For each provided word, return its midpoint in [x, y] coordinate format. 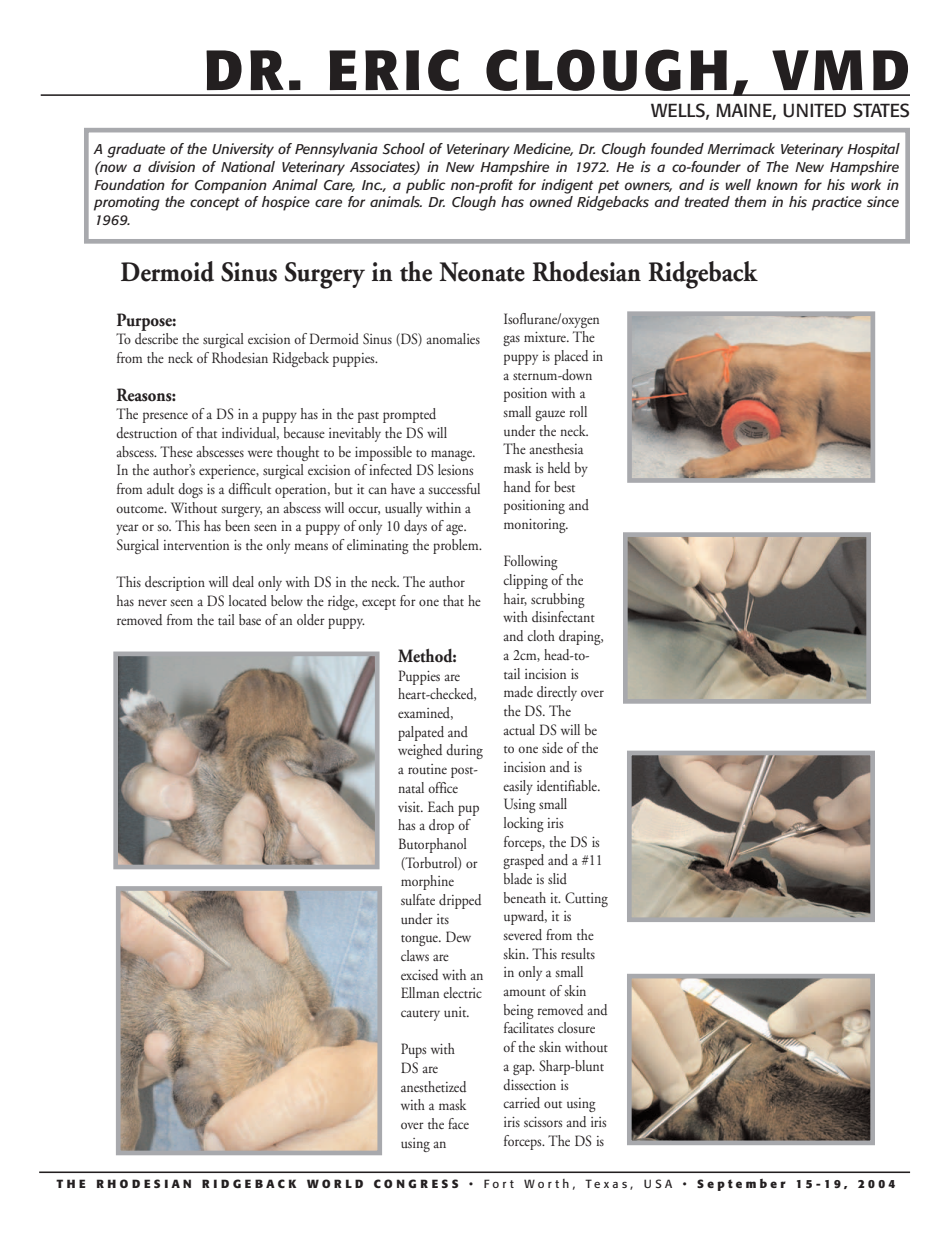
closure [576, 1027]
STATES [881, 110]
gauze [550, 415]
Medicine [543, 149]
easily [518, 787]
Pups [413, 1050]
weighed [420, 751]
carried [521, 1102]
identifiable [568, 785]
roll [578, 411]
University [243, 150]
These [176, 451]
